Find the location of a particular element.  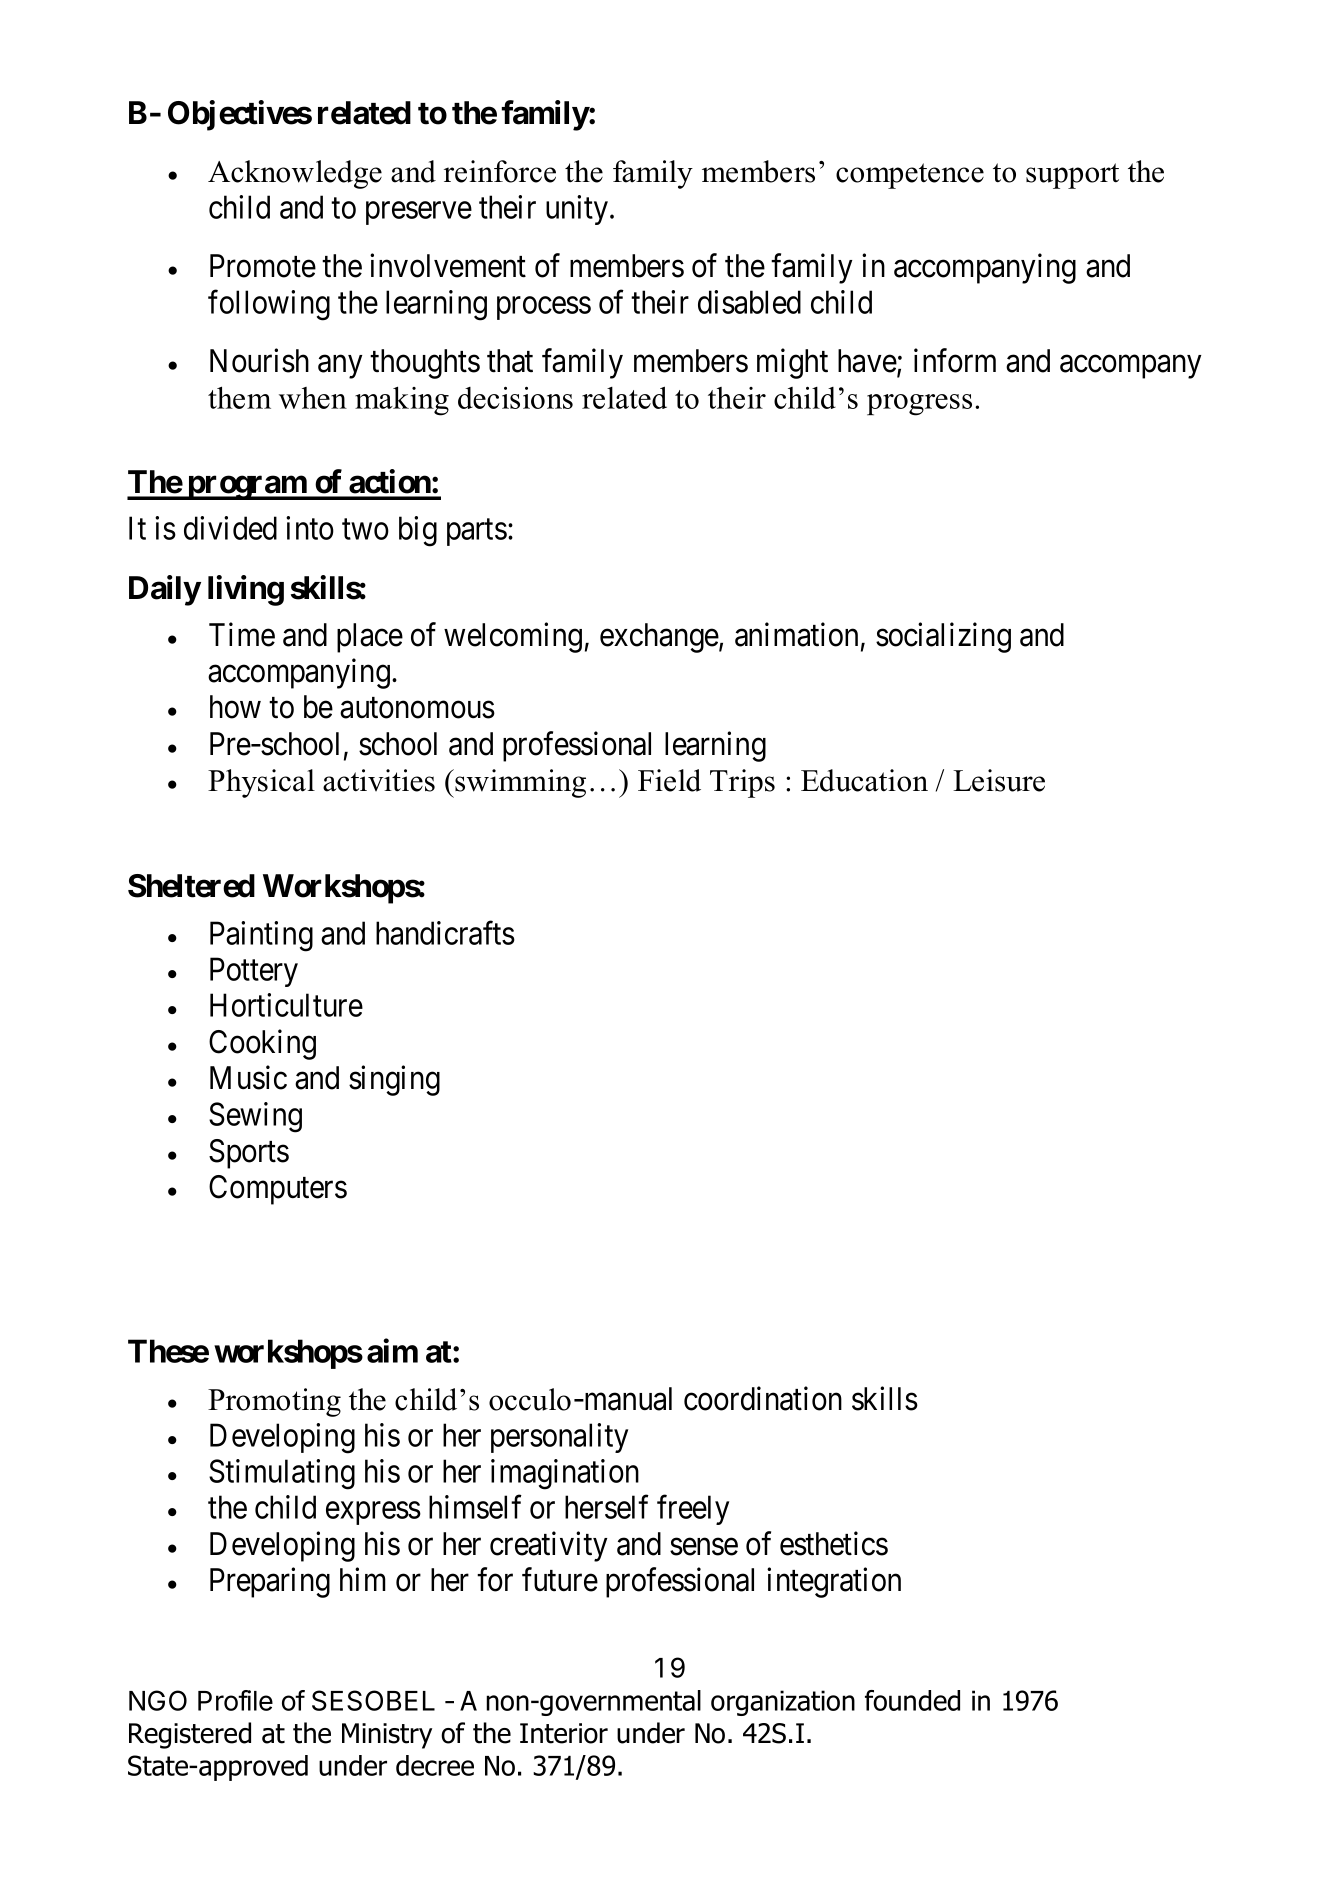

Sewing is located at coordinates (255, 1117).
